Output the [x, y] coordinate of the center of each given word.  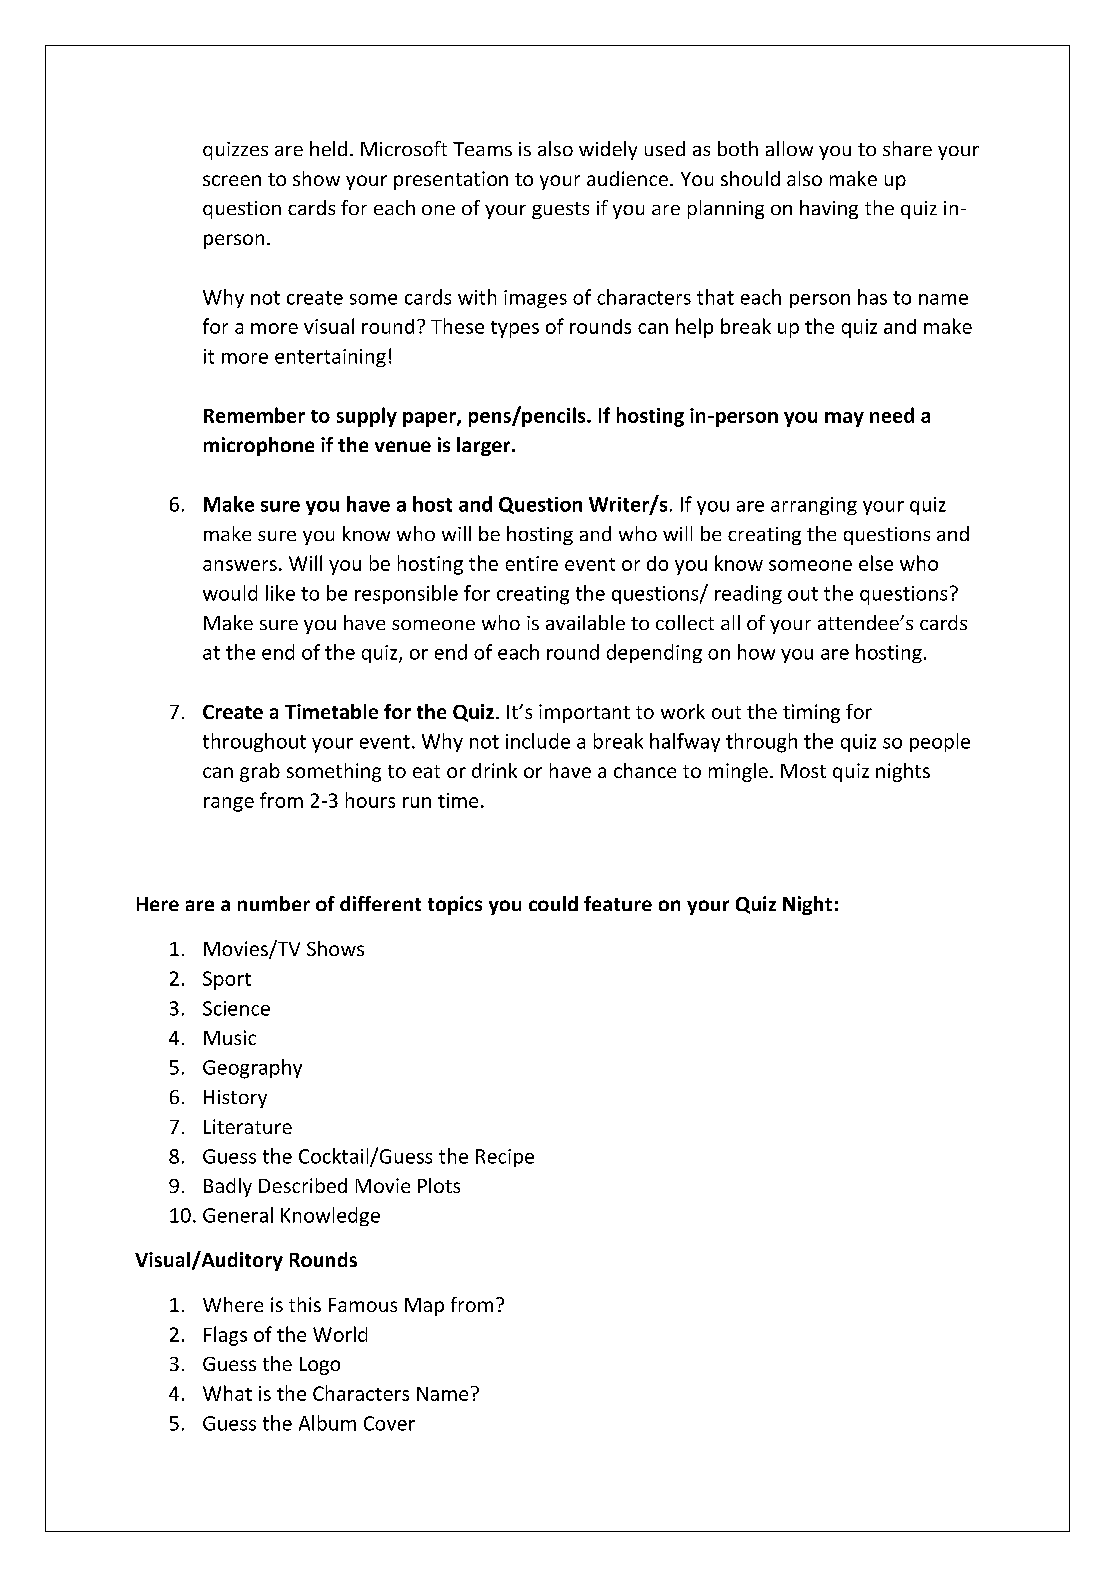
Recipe [505, 1158]
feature [618, 903]
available [585, 622]
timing [811, 713]
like [280, 593]
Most [803, 771]
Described [303, 1185]
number [274, 903]
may [844, 419]
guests [560, 210]
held [328, 148]
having [829, 209]
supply [367, 417]
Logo [320, 1366]
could [553, 903]
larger [485, 446]
